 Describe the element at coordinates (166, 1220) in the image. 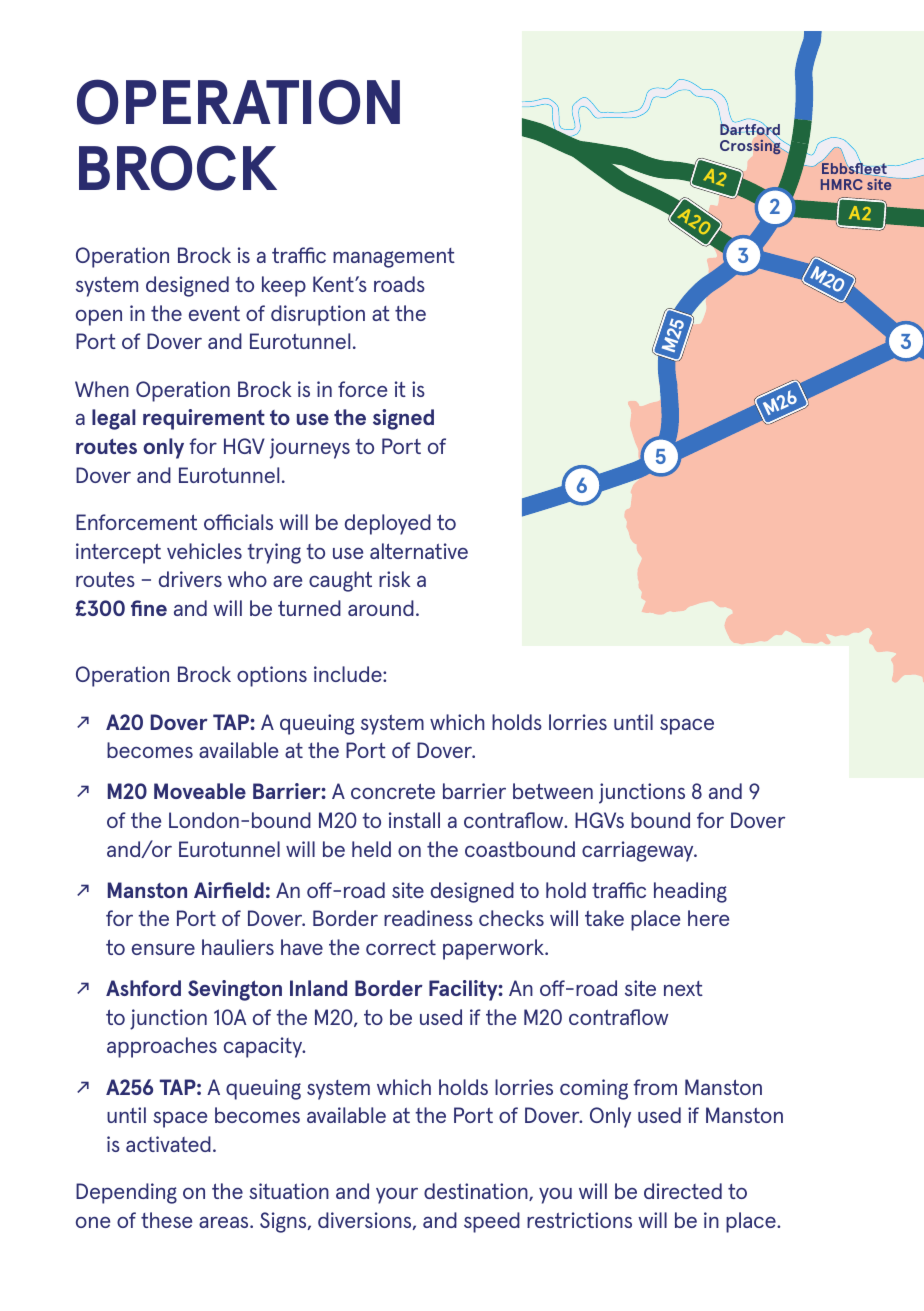

I see `these` at that location.
